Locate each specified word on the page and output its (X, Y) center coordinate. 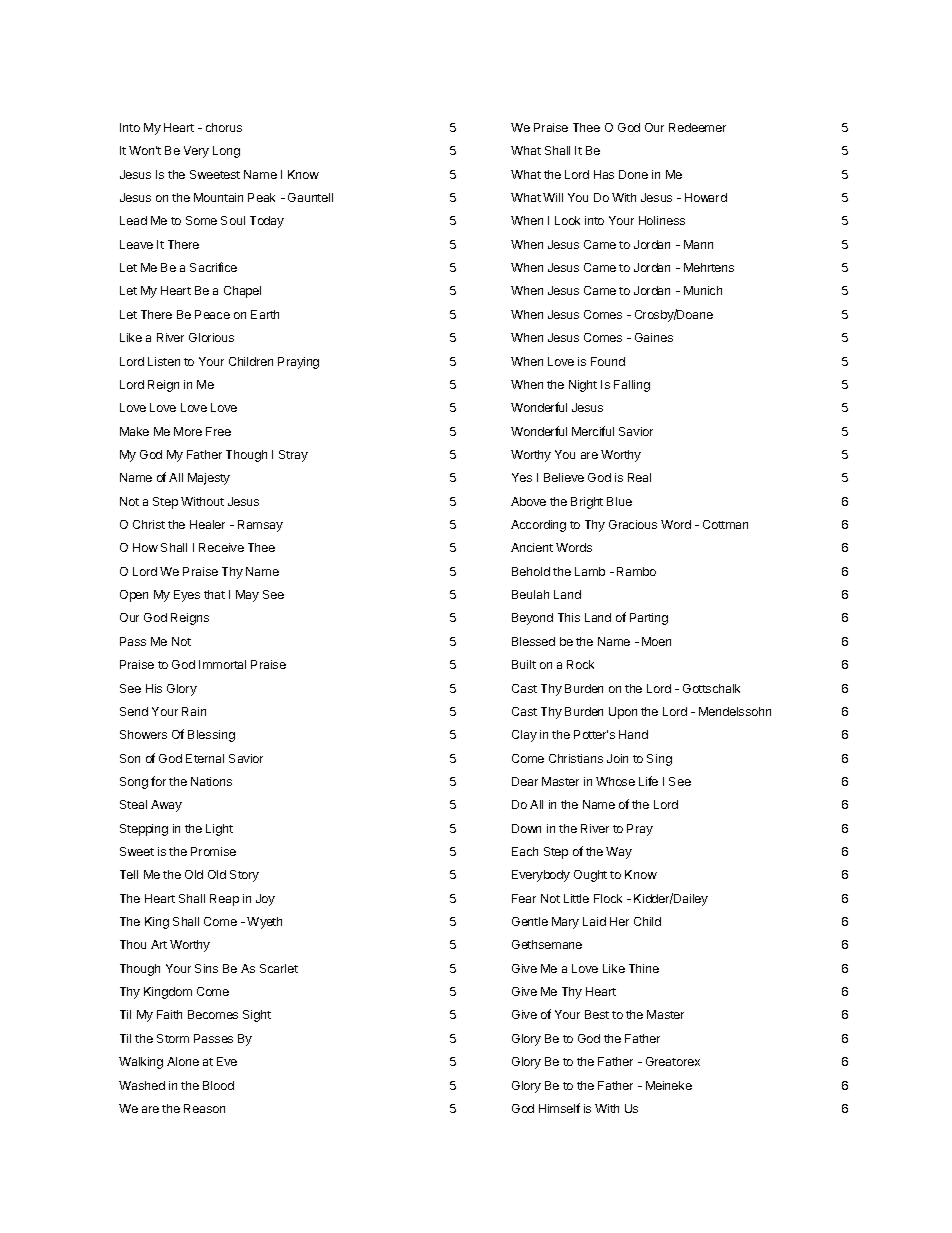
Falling (632, 386)
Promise (213, 851)
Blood (218, 1085)
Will (553, 197)
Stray (293, 456)
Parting (649, 619)
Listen (164, 361)
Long (226, 152)
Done (633, 174)
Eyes (187, 596)
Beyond (532, 619)
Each (525, 851)
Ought (590, 876)
